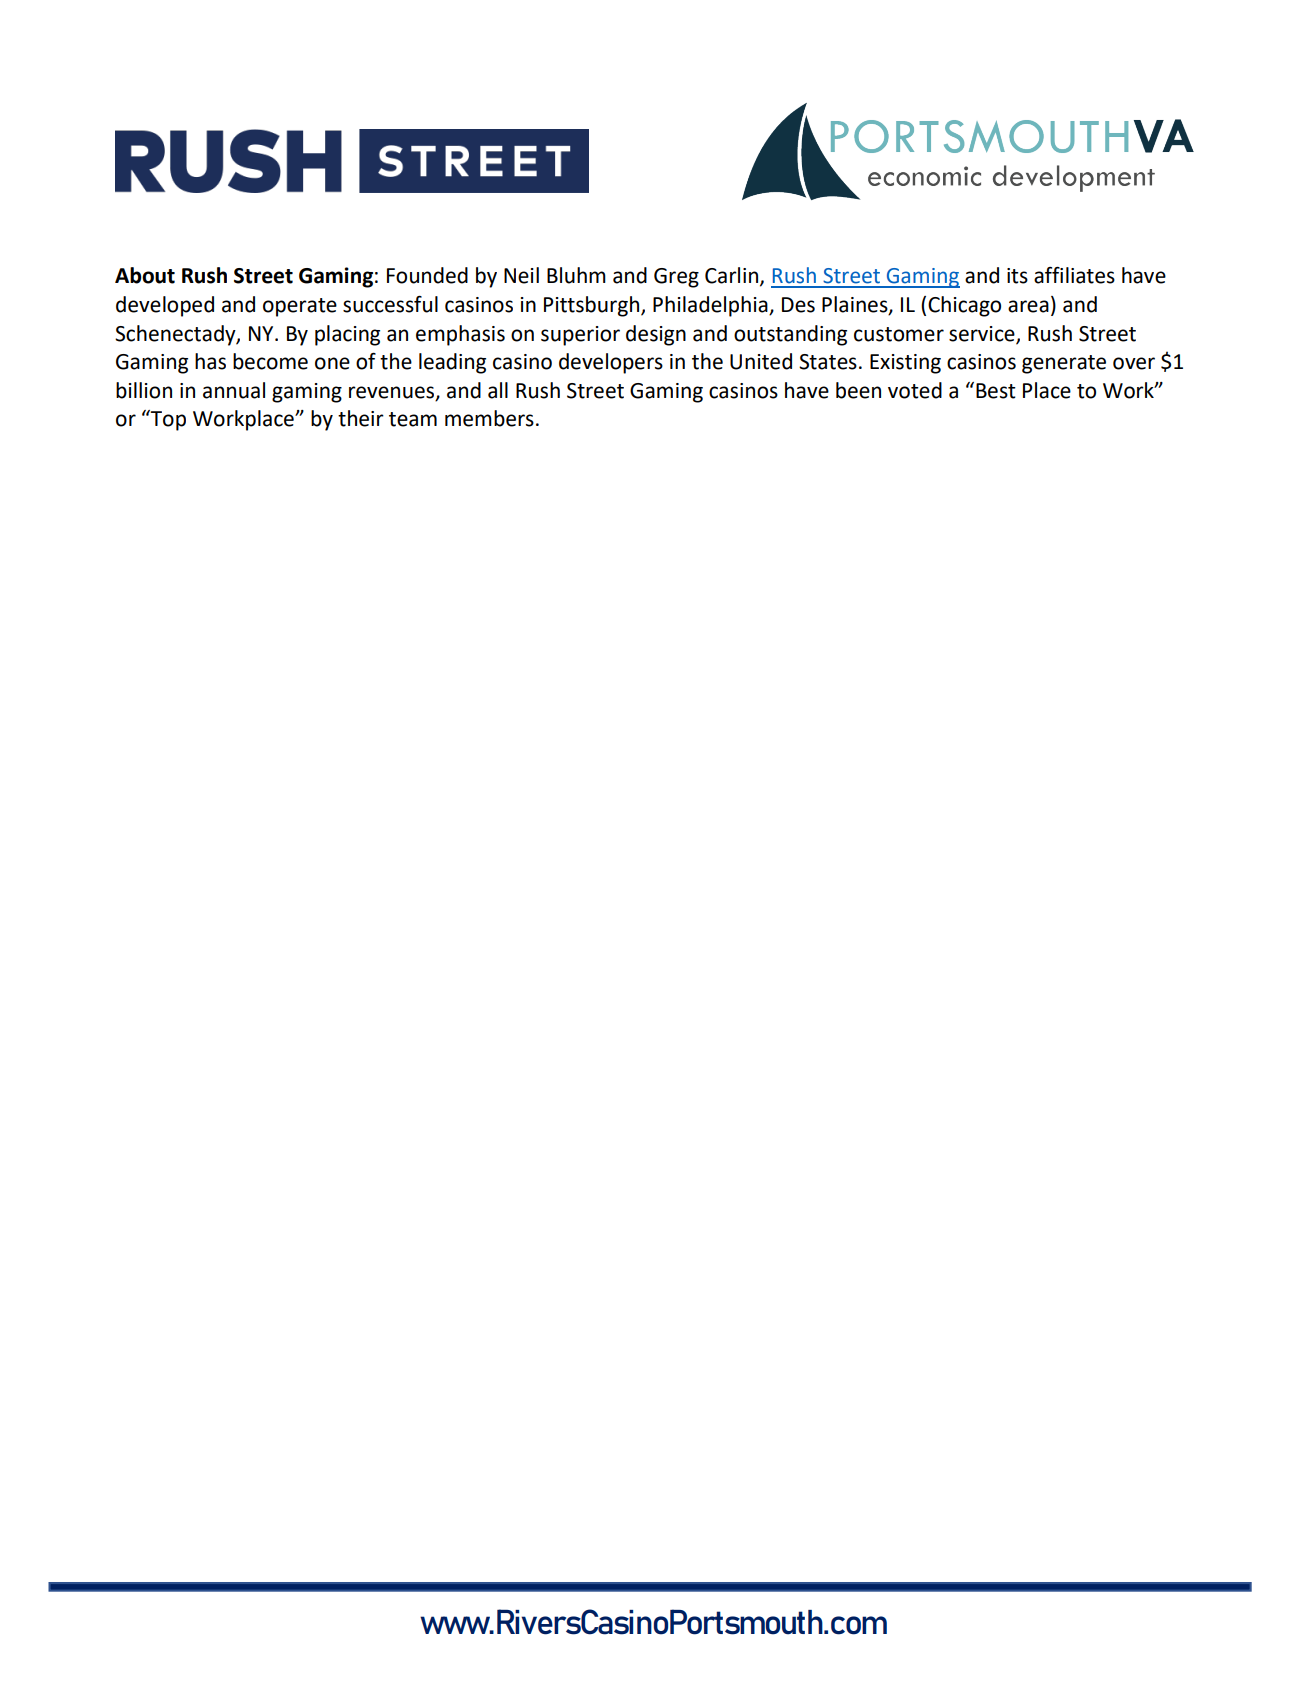 Image resolution: width=1305 pixels, height=1689 pixels. What do you see at coordinates (1028, 306) in the screenshot?
I see `area` at bounding box center [1028, 306].
